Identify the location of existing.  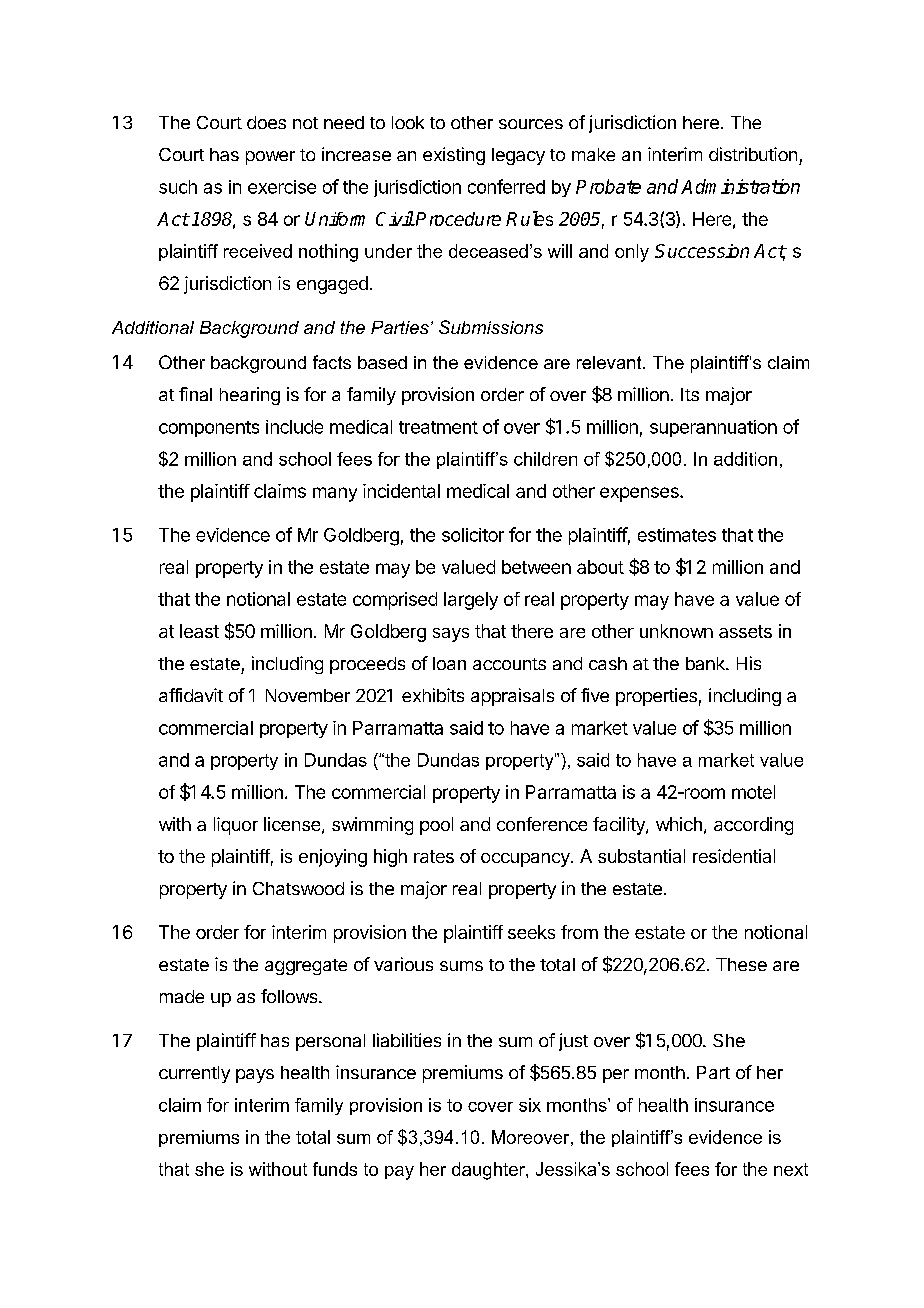
(454, 156).
